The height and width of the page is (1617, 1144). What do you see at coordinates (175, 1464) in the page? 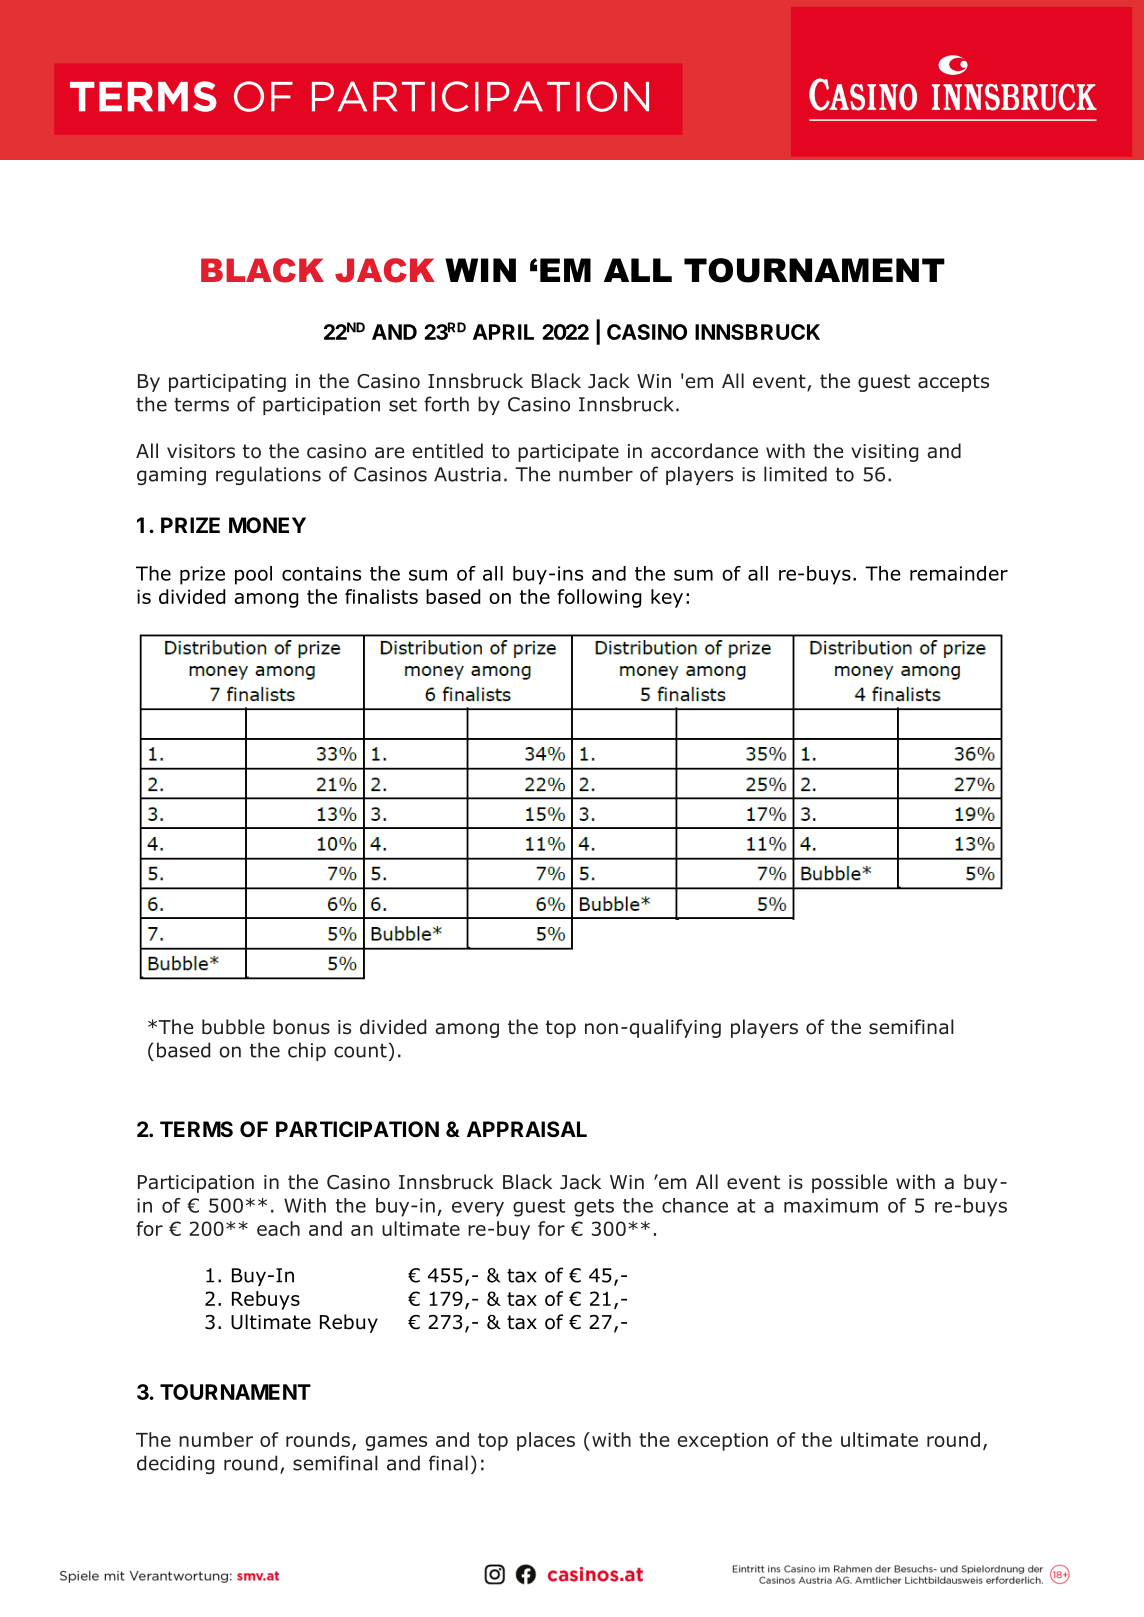
I see `deciding` at bounding box center [175, 1464].
